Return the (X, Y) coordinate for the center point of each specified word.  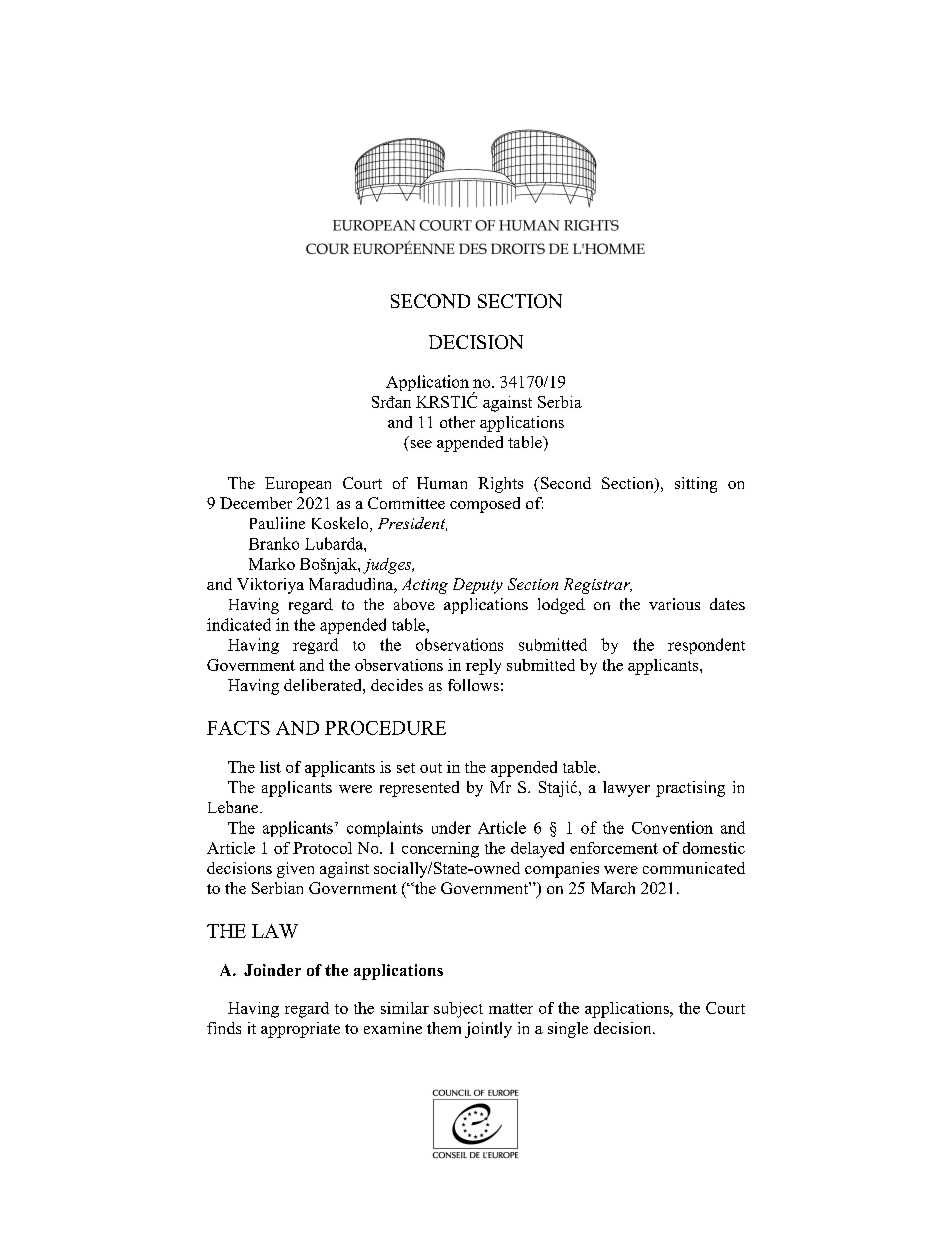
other (457, 422)
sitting (696, 485)
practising (690, 789)
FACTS (238, 728)
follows (473, 685)
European (298, 485)
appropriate (300, 1030)
